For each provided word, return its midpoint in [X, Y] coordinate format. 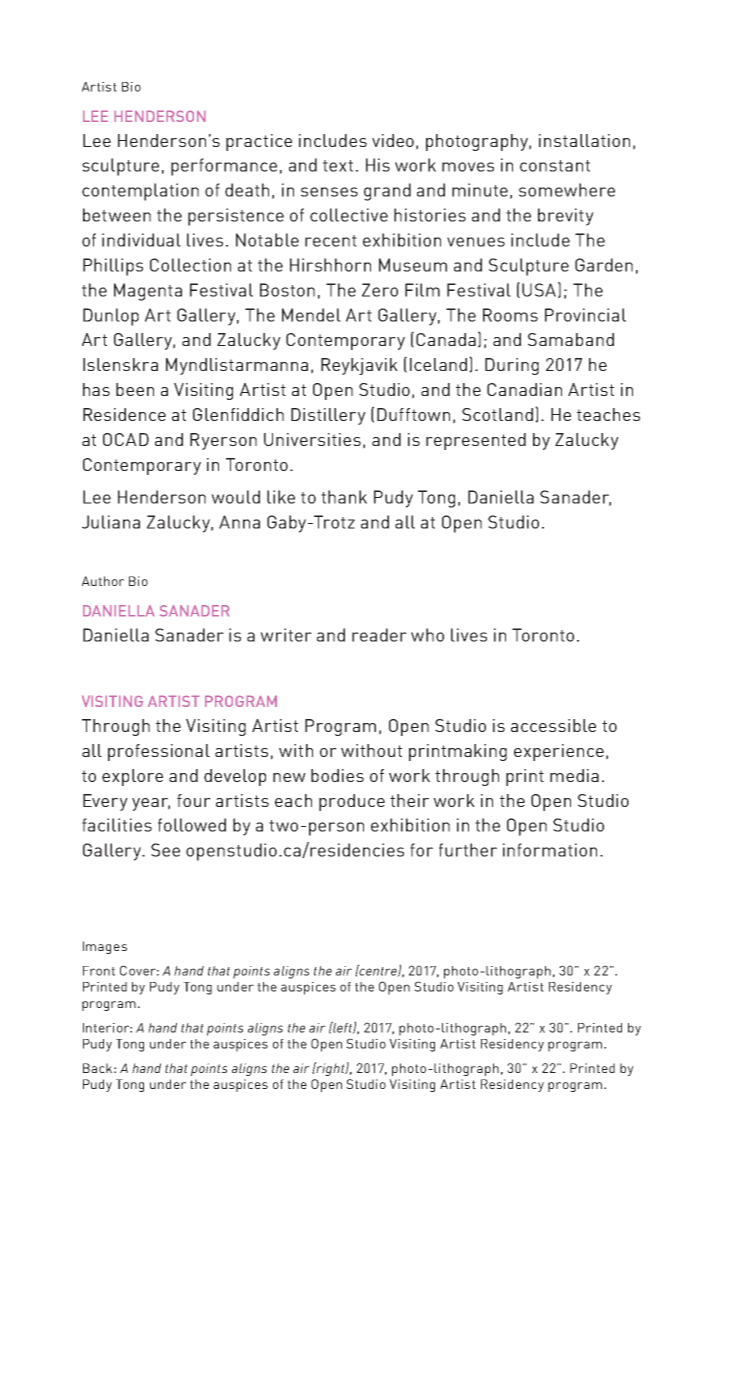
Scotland [497, 414]
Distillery [328, 416]
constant [555, 166]
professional [159, 752]
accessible [553, 725]
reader [379, 635]
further [468, 850]
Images [105, 947]
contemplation [140, 192]
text [338, 166]
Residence [124, 414]
